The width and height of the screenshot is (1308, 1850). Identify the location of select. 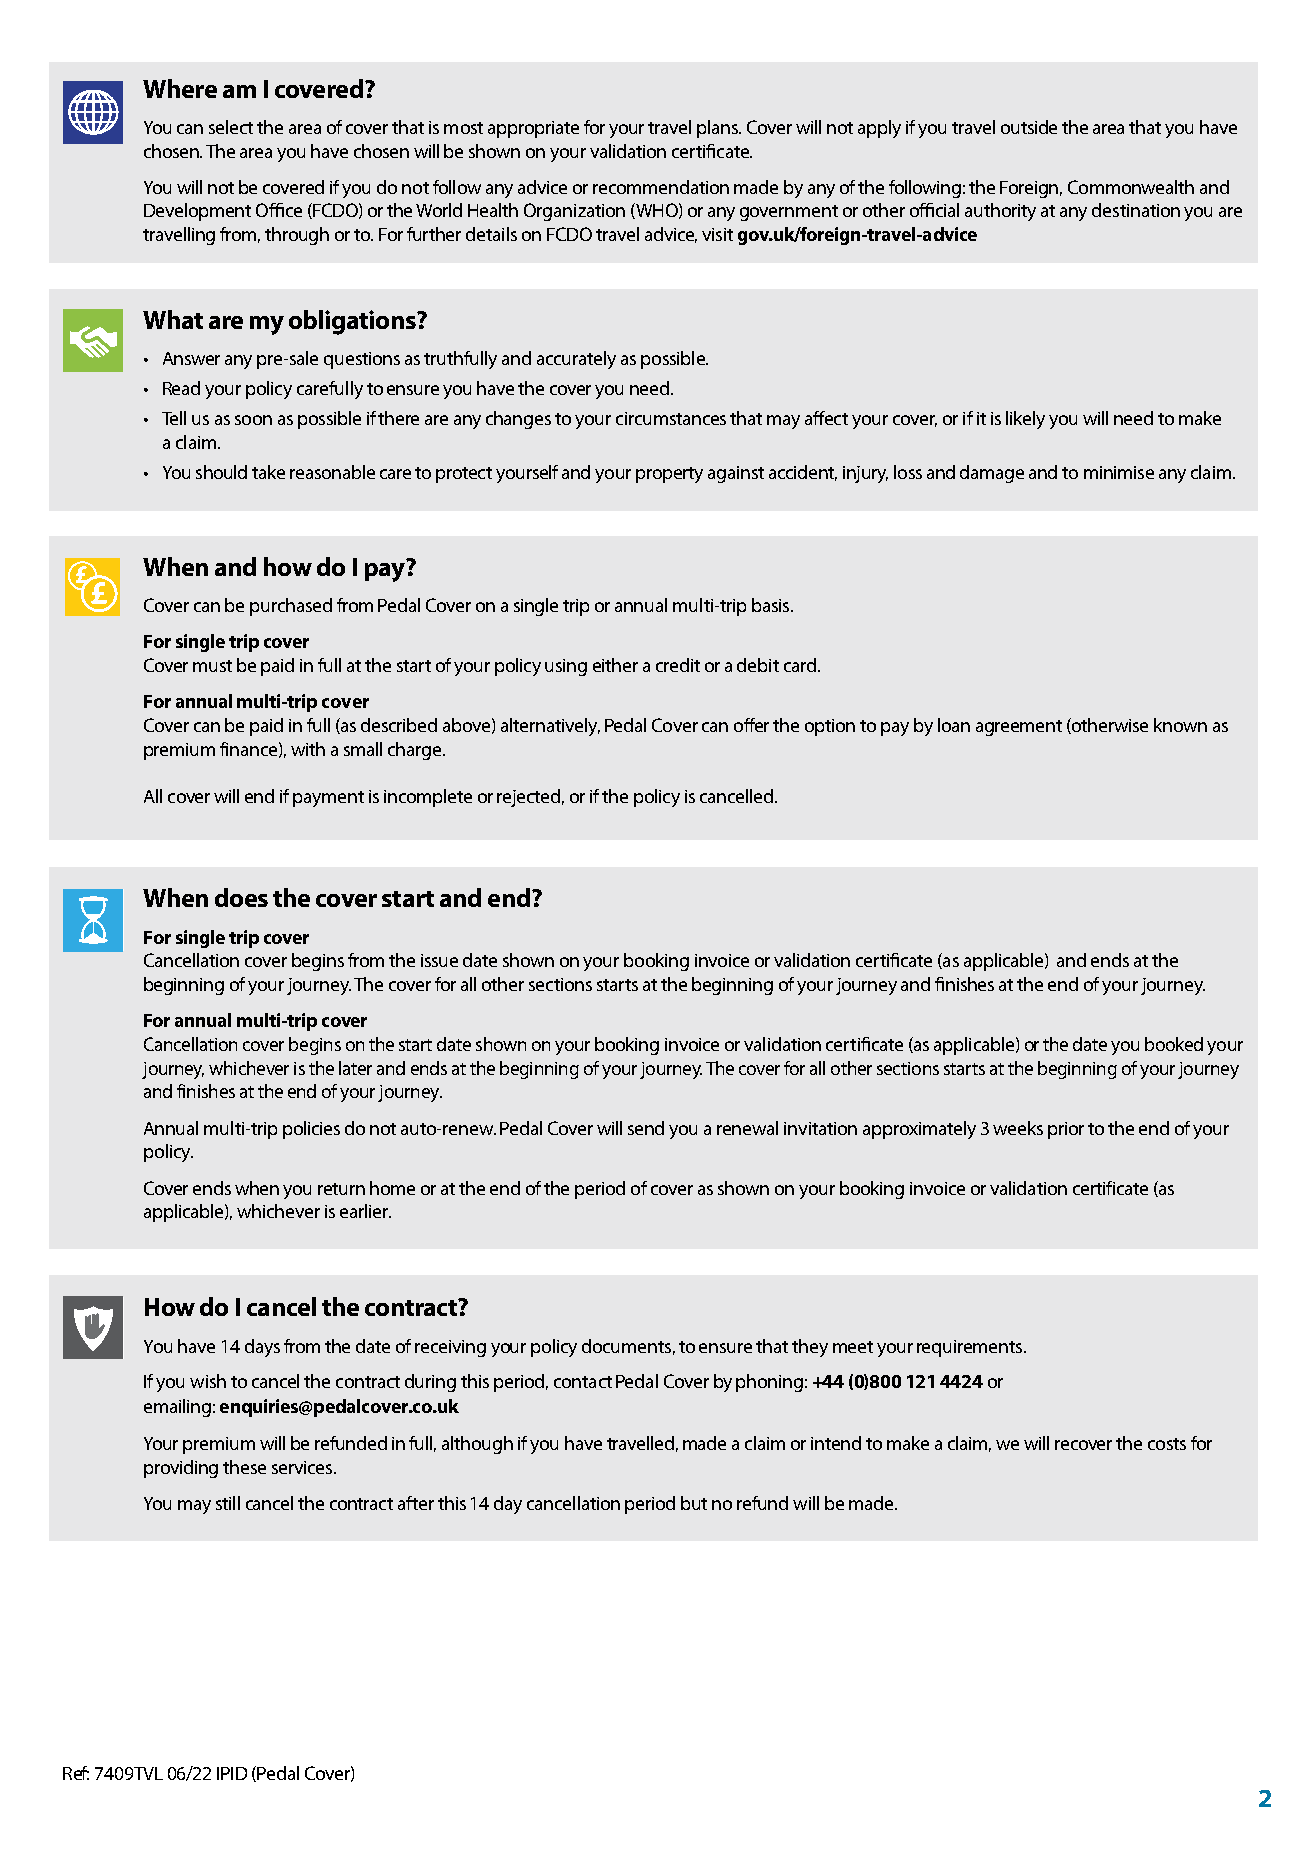
(231, 127).
